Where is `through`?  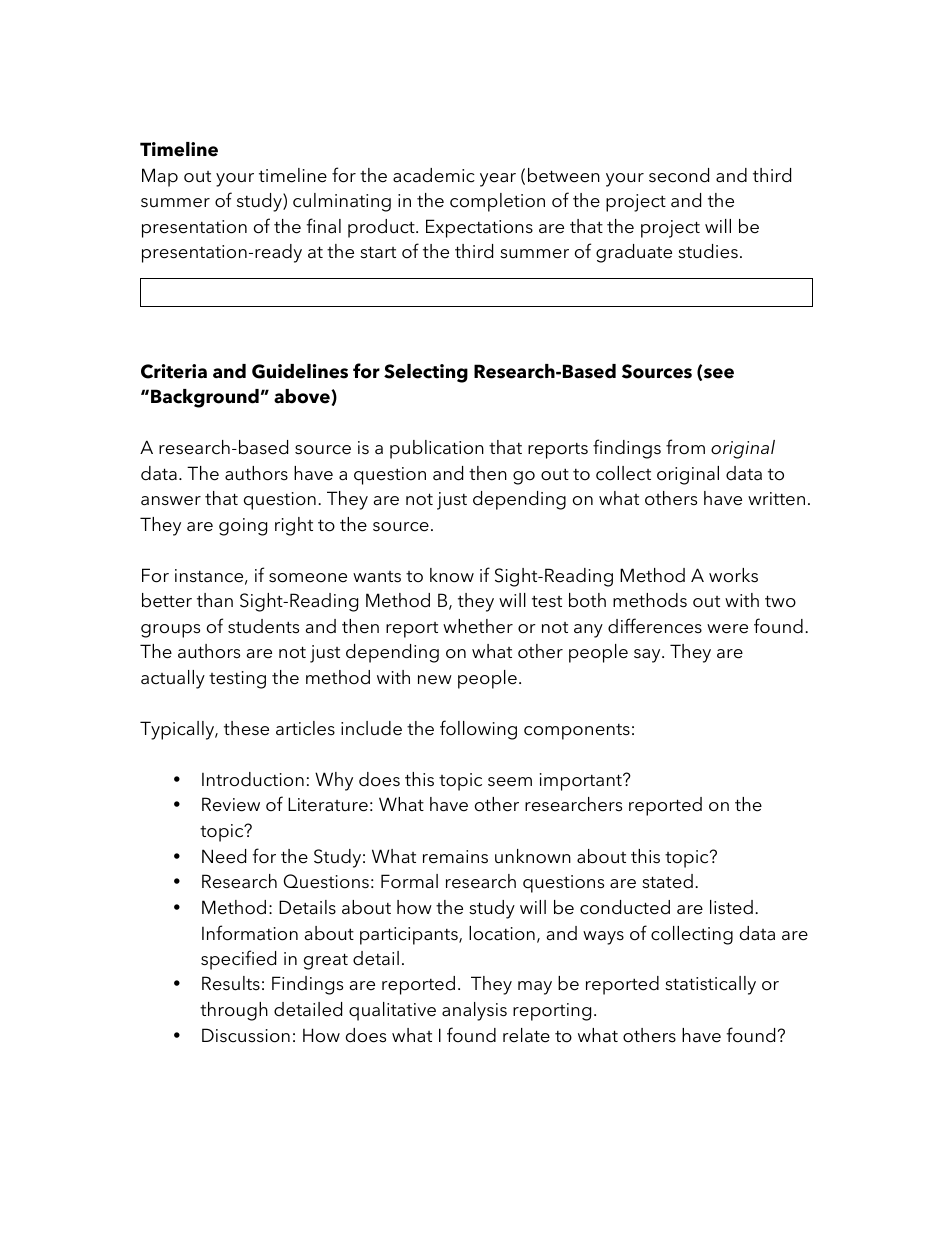 through is located at coordinates (234, 1011).
